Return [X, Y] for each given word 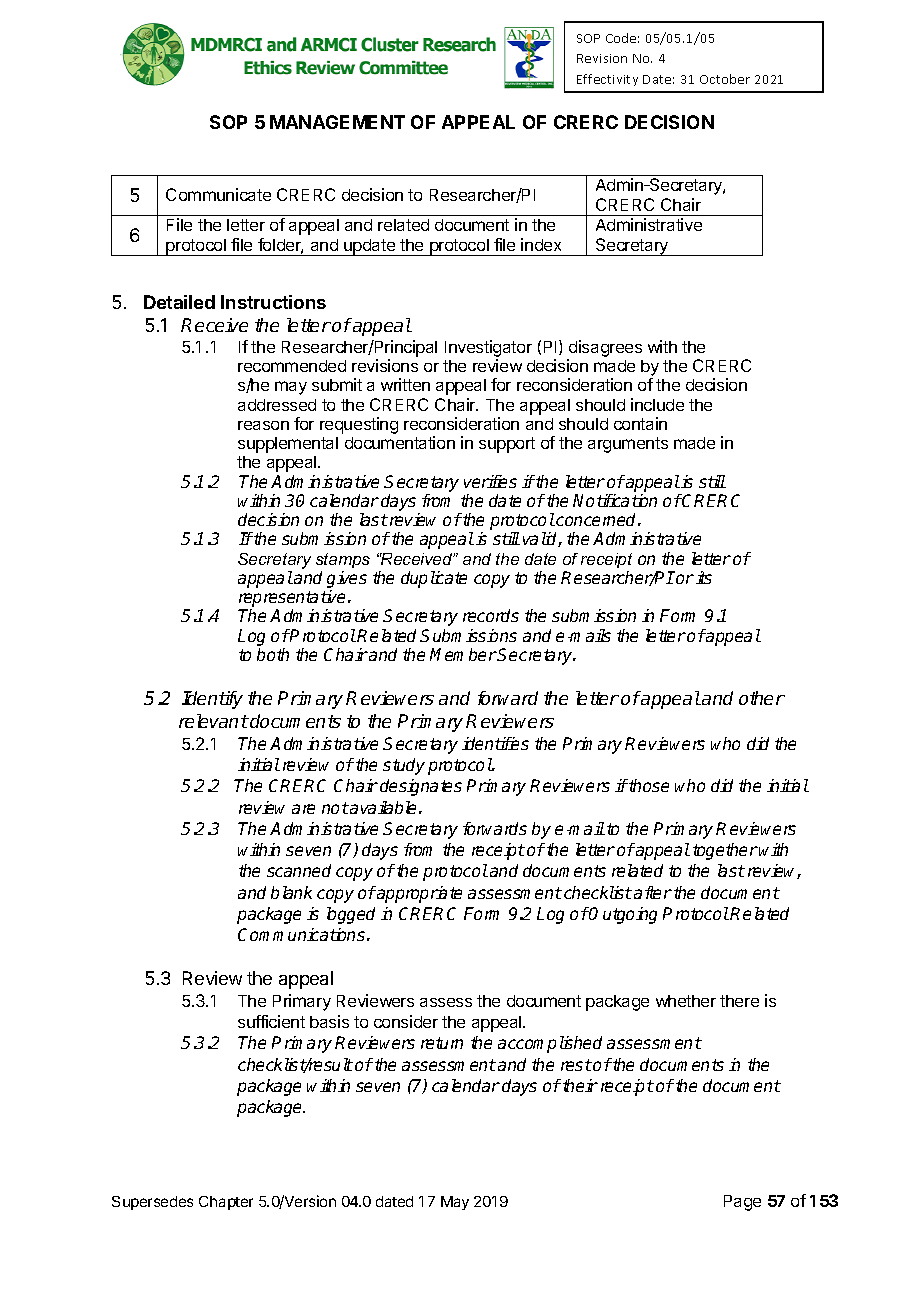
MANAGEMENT [337, 122]
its [704, 577]
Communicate [218, 194]
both [273, 654]
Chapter [226, 1203]
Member [463, 654]
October [725, 79]
